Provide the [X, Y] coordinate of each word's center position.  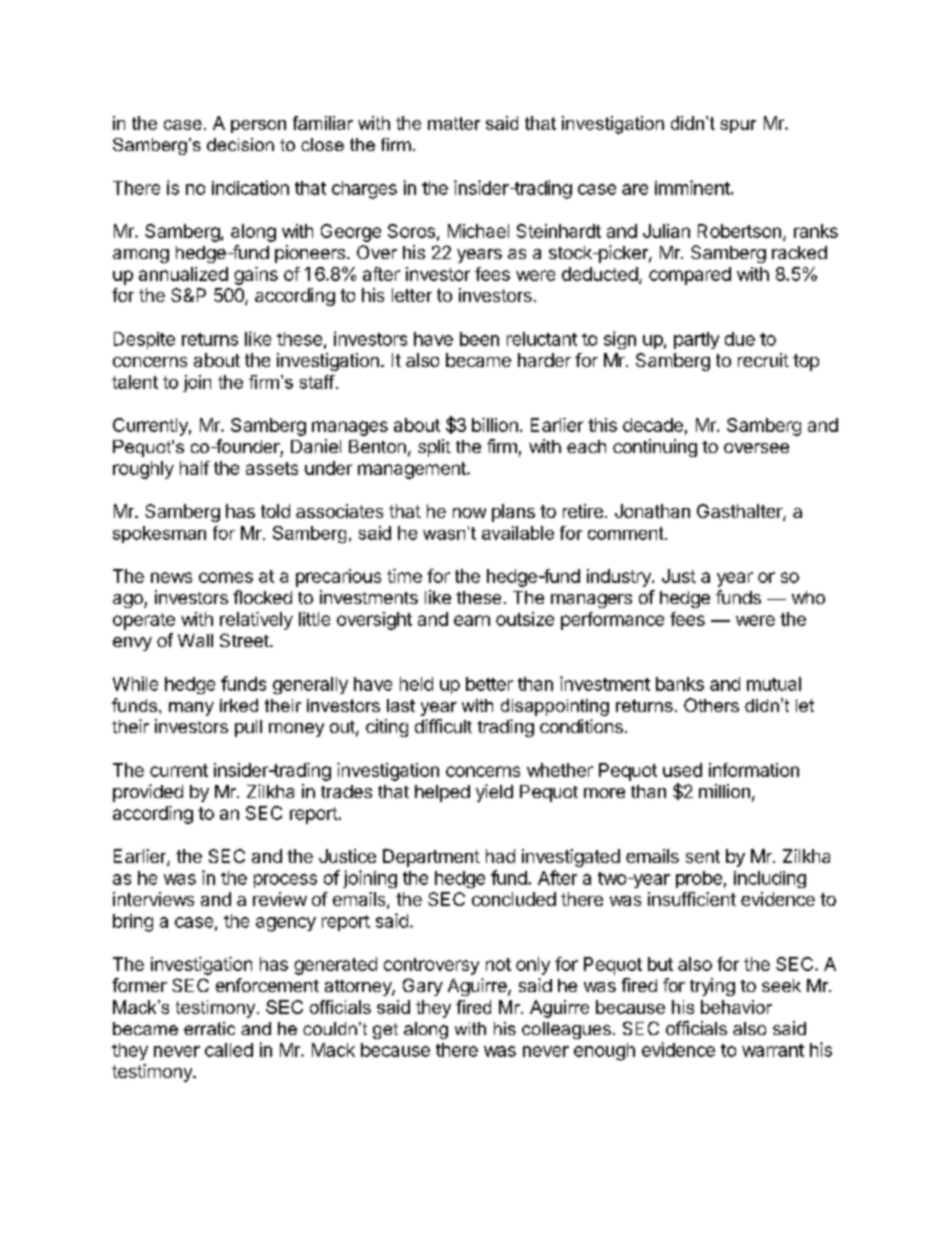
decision [240, 144]
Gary [423, 987]
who [808, 597]
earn [472, 620]
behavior [736, 1007]
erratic [209, 1028]
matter [454, 123]
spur [738, 126]
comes [226, 577]
